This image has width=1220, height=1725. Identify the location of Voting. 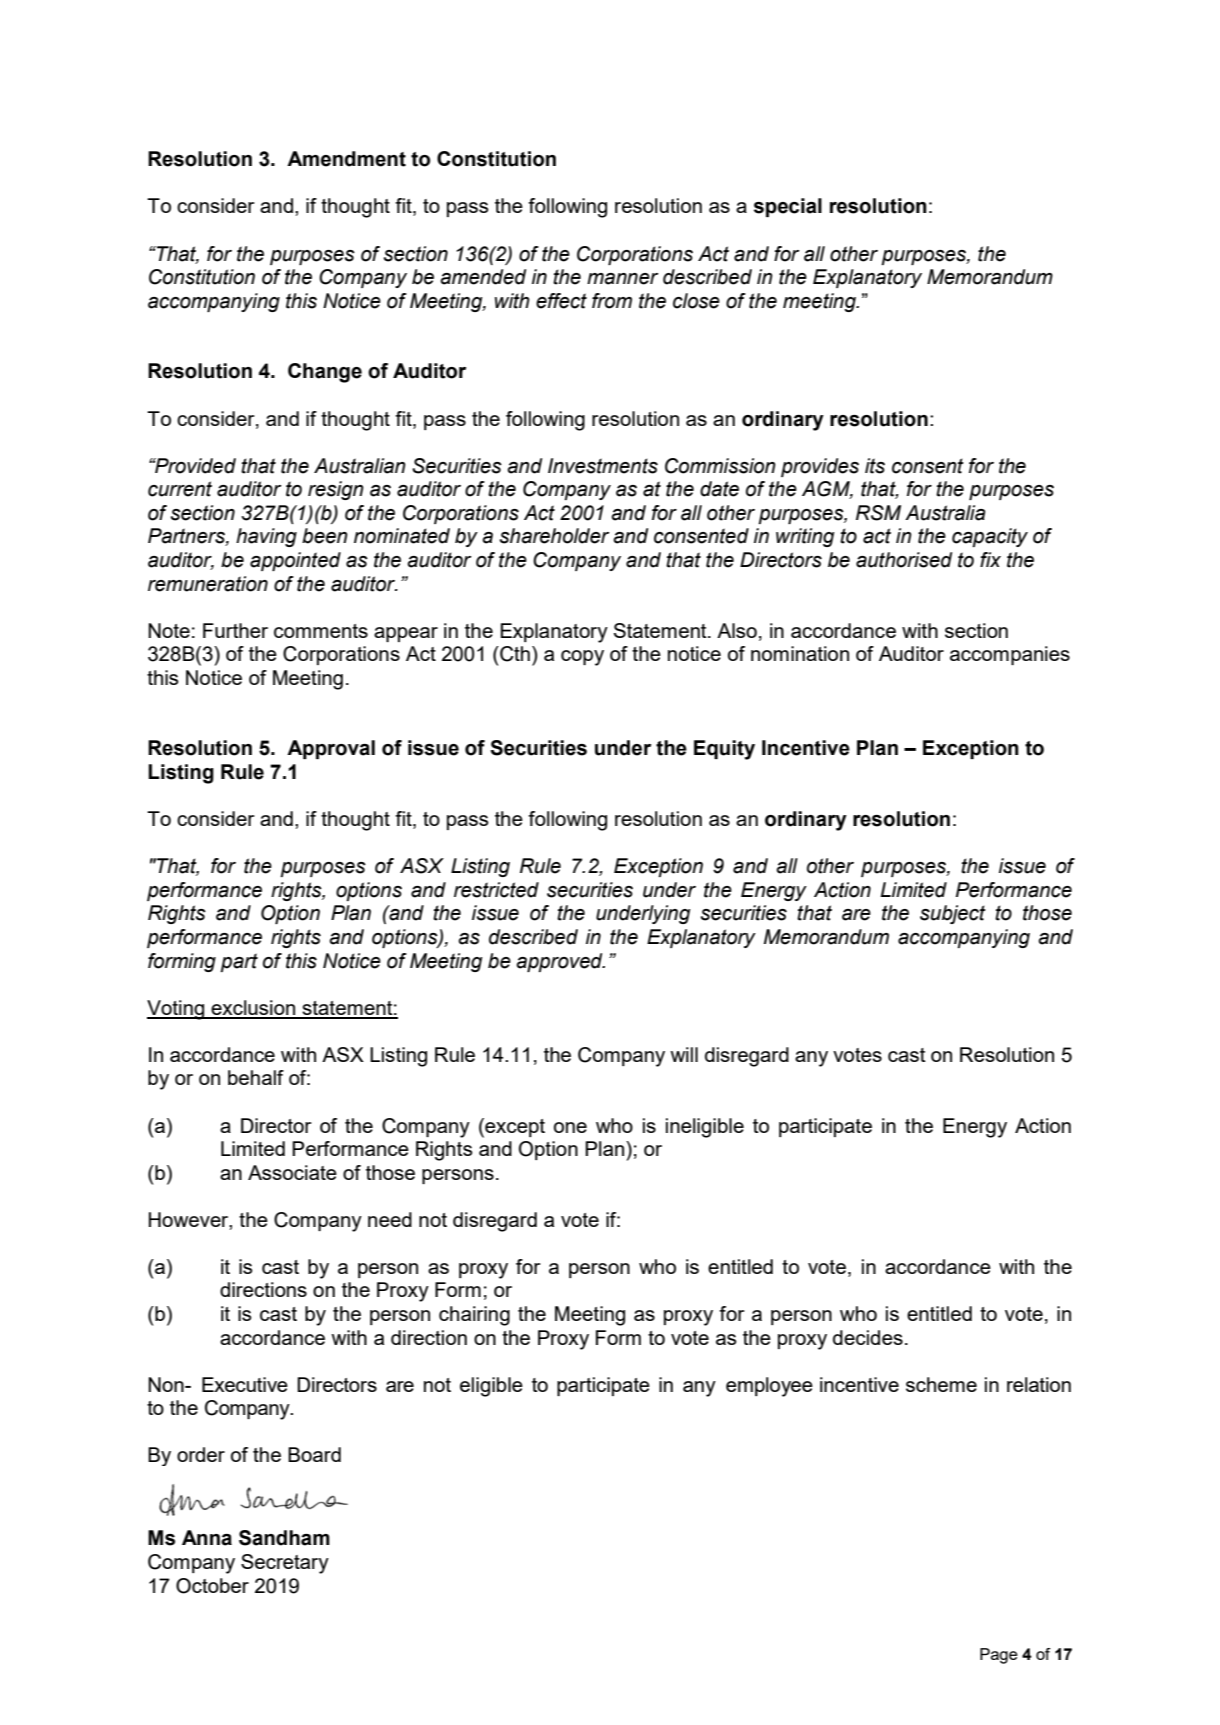
(176, 1010).
